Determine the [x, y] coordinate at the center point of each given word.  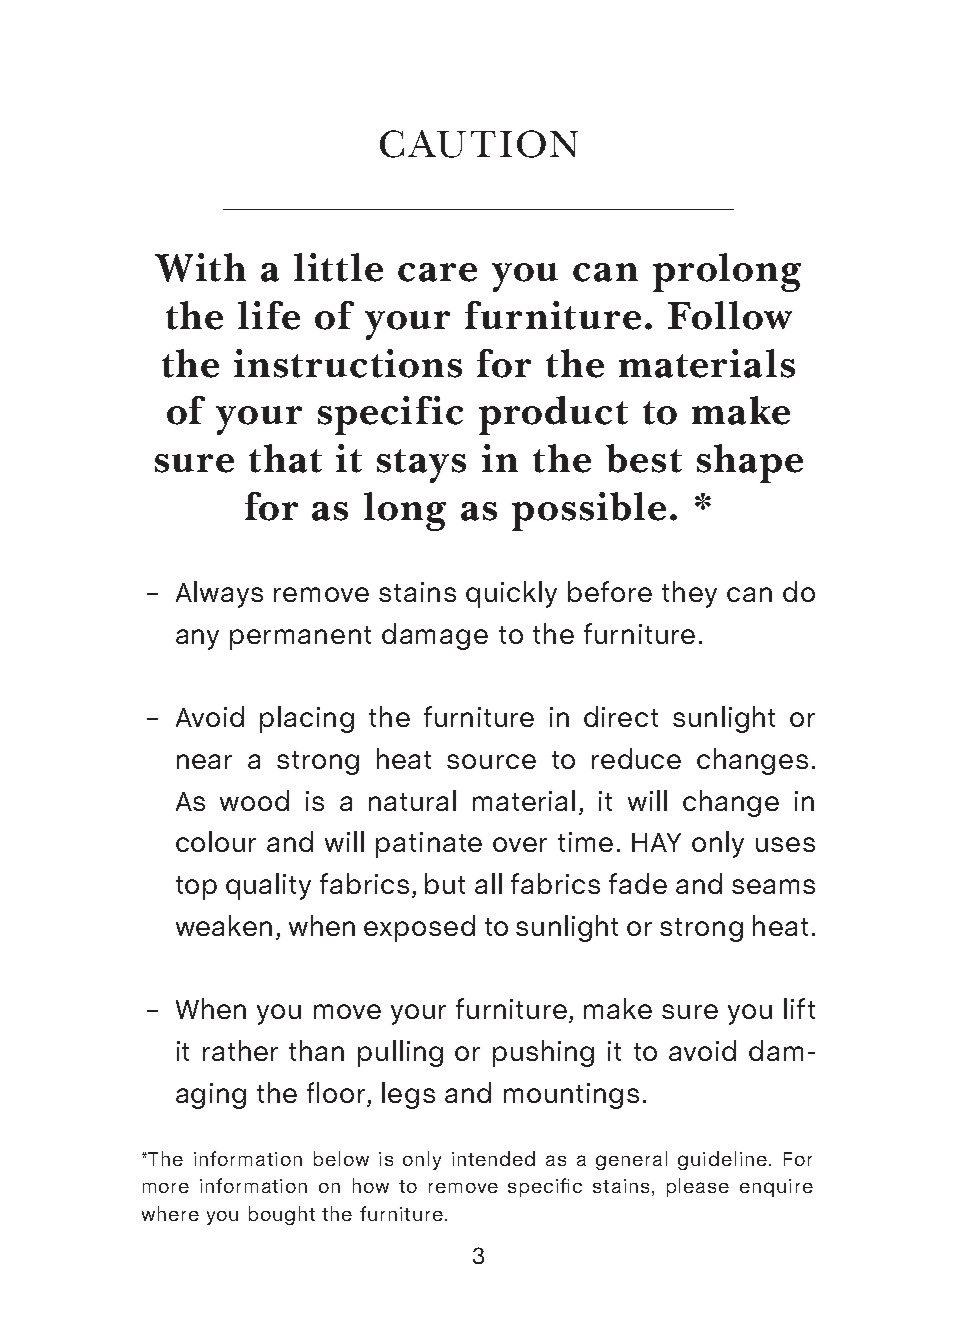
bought [282, 1215]
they [689, 594]
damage [435, 636]
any [197, 639]
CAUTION [479, 144]
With [200, 267]
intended [493, 1158]
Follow [730, 315]
